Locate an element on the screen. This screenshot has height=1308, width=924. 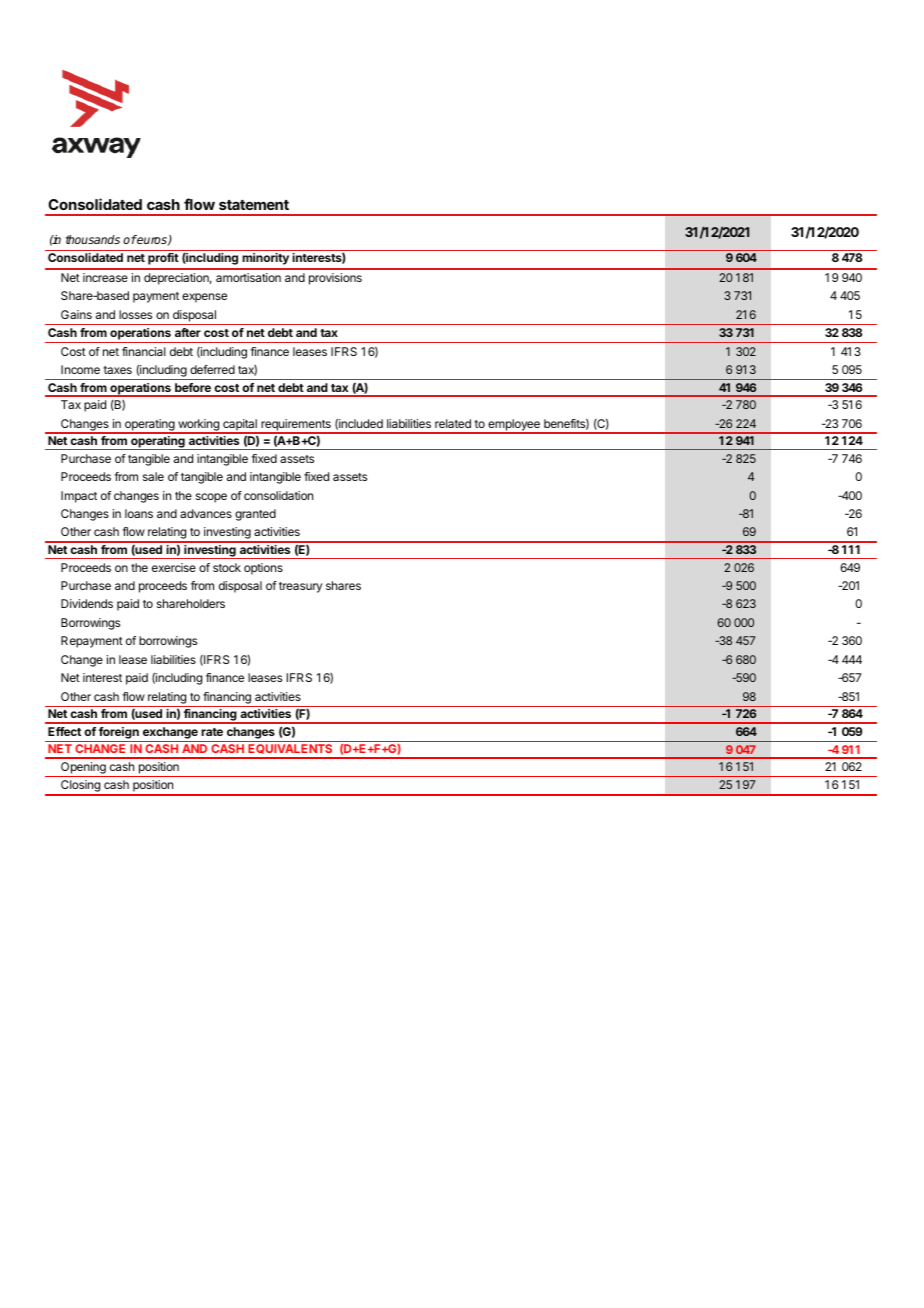
amortisation is located at coordinates (248, 277).
